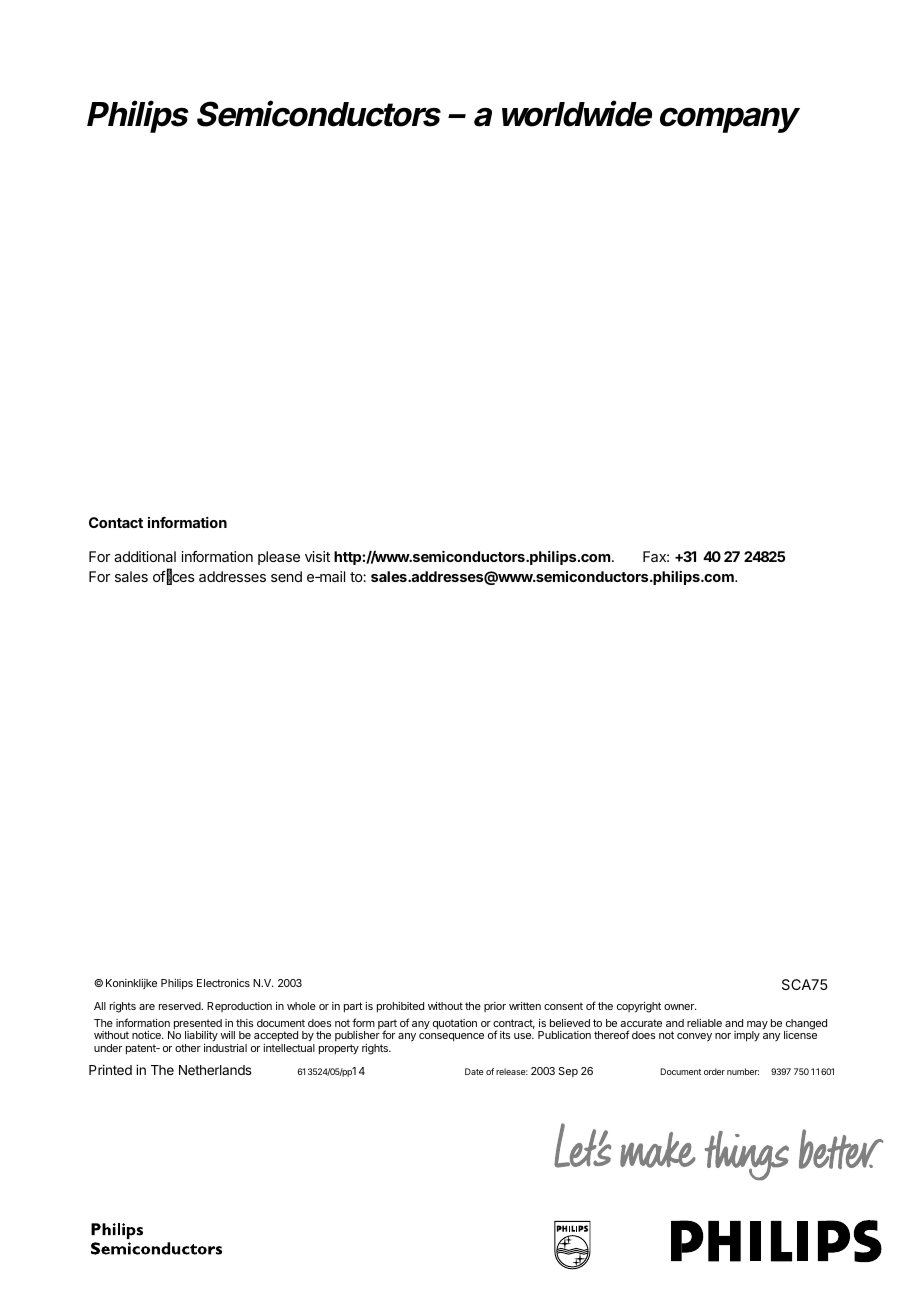 The image size is (924, 1308). What do you see at coordinates (145, 556) in the page?
I see `additional` at bounding box center [145, 556].
